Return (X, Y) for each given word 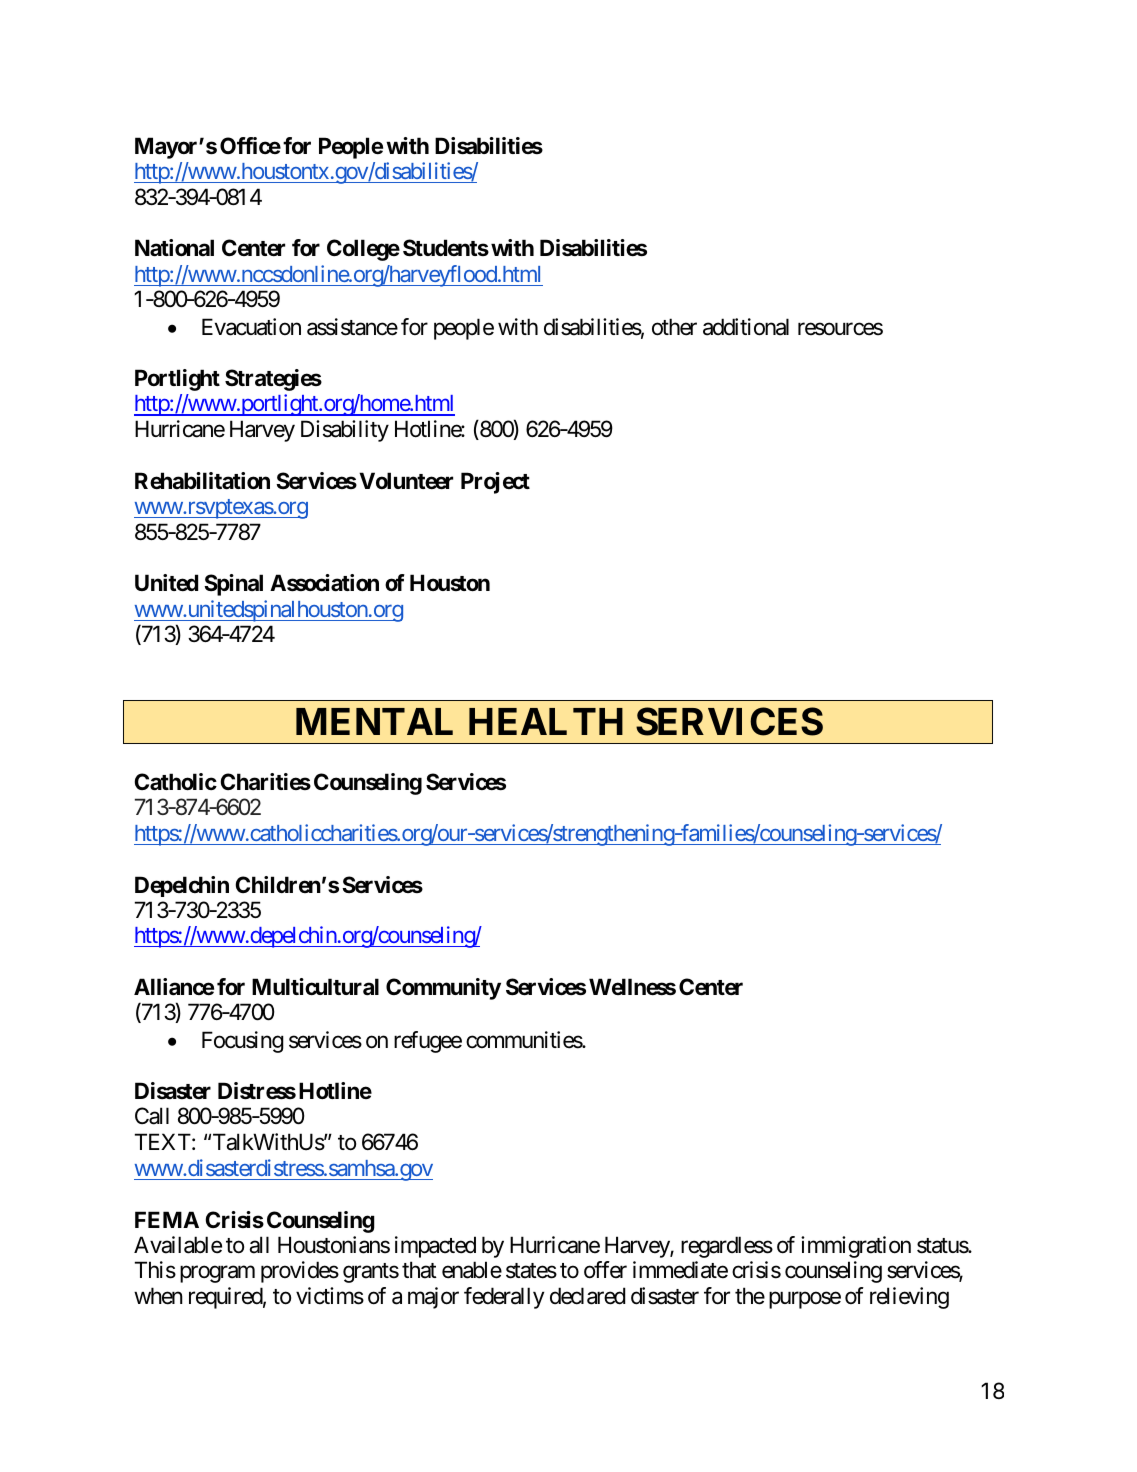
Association (324, 583)
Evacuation (251, 327)
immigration (856, 1247)
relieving (909, 1298)
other (674, 327)
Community (443, 989)
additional (746, 327)
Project (495, 483)
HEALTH (546, 721)
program (217, 1274)
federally (504, 1298)
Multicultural (315, 987)
